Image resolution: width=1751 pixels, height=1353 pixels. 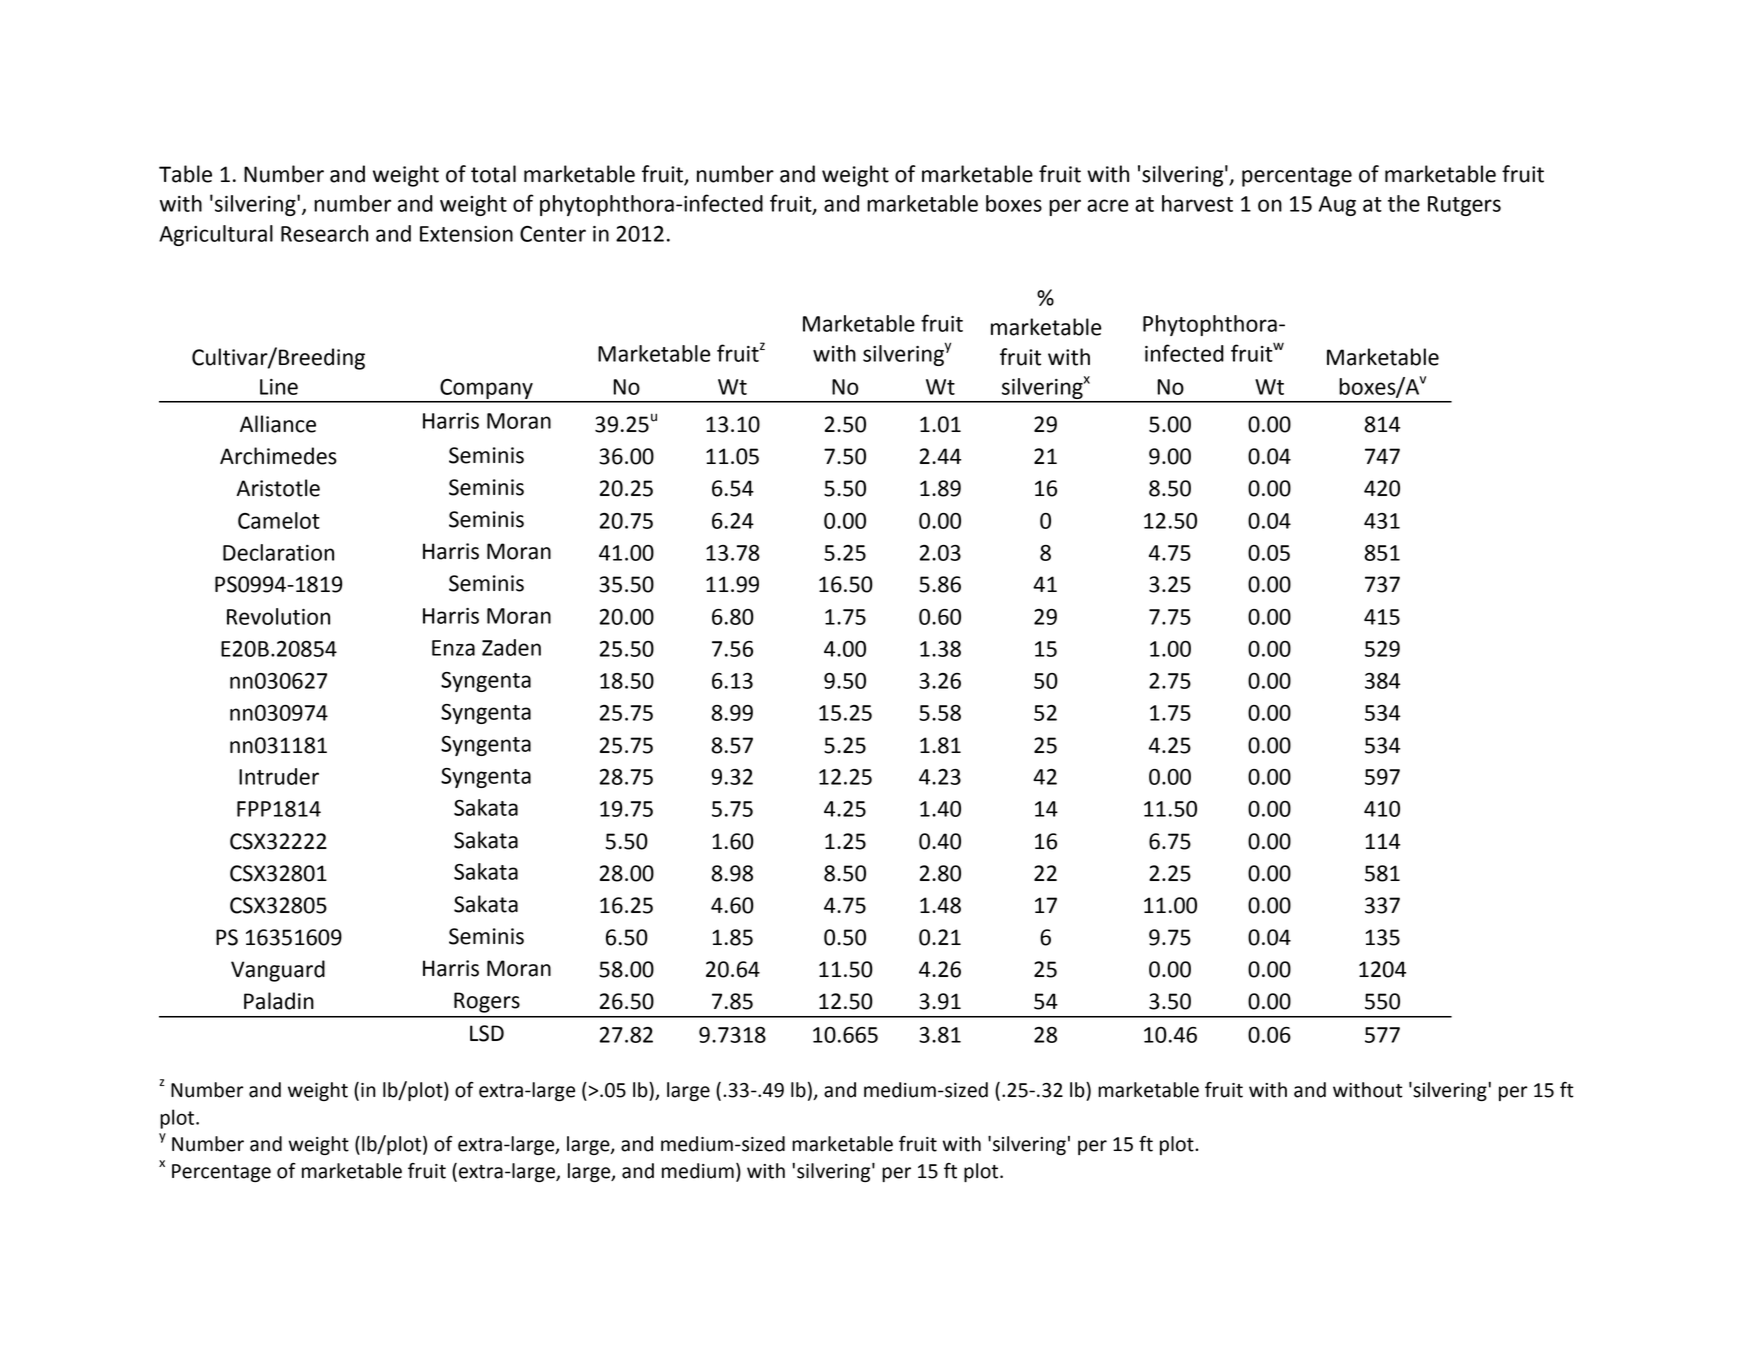 I want to click on Declaration, so click(x=278, y=552).
